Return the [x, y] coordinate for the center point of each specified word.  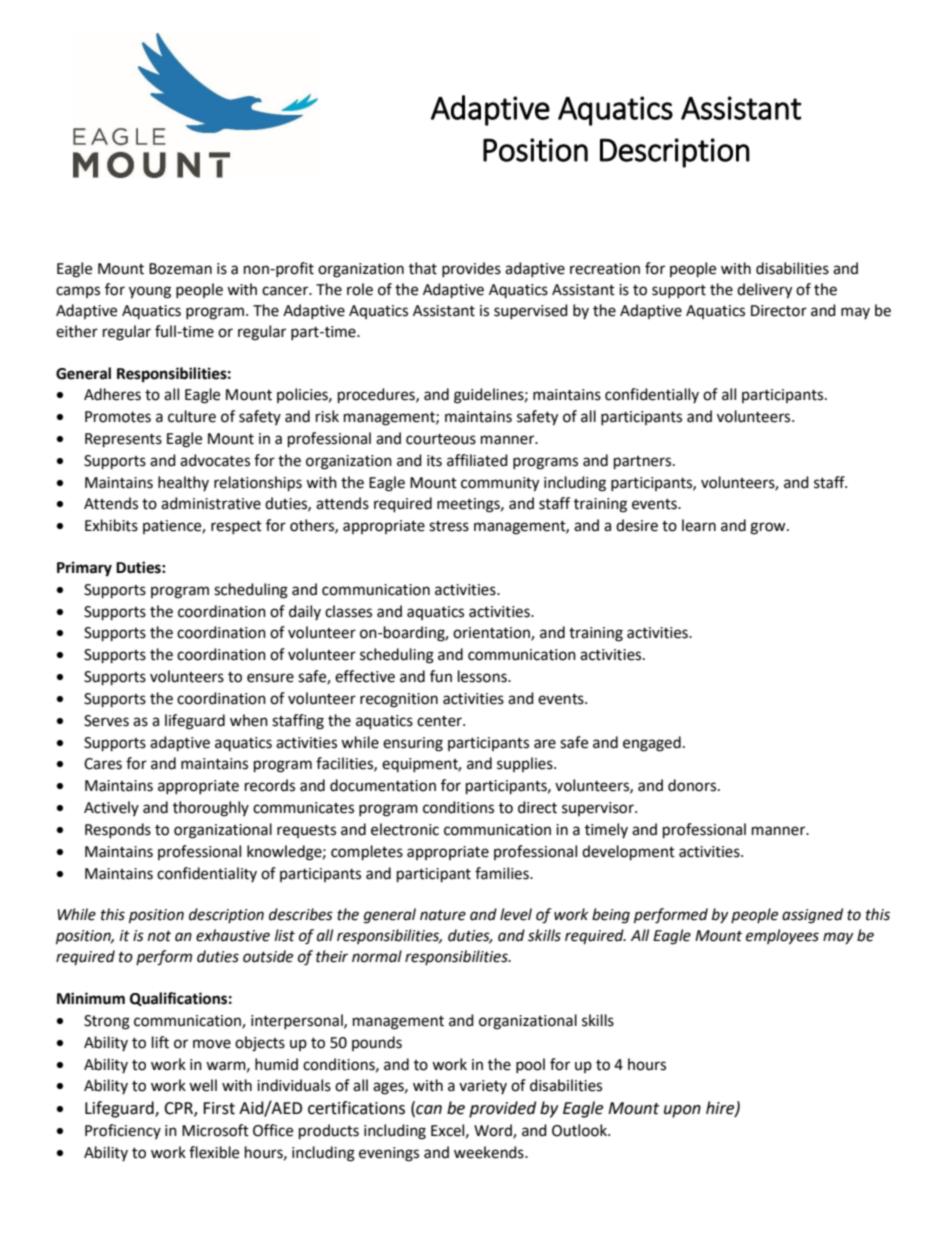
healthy [183, 483]
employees [782, 937]
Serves [106, 721]
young [150, 292]
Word [494, 1131]
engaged [652, 744]
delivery [764, 291]
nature [443, 915]
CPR [179, 1109]
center [440, 721]
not [159, 936]
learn [699, 525]
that [423, 268]
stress [449, 526]
